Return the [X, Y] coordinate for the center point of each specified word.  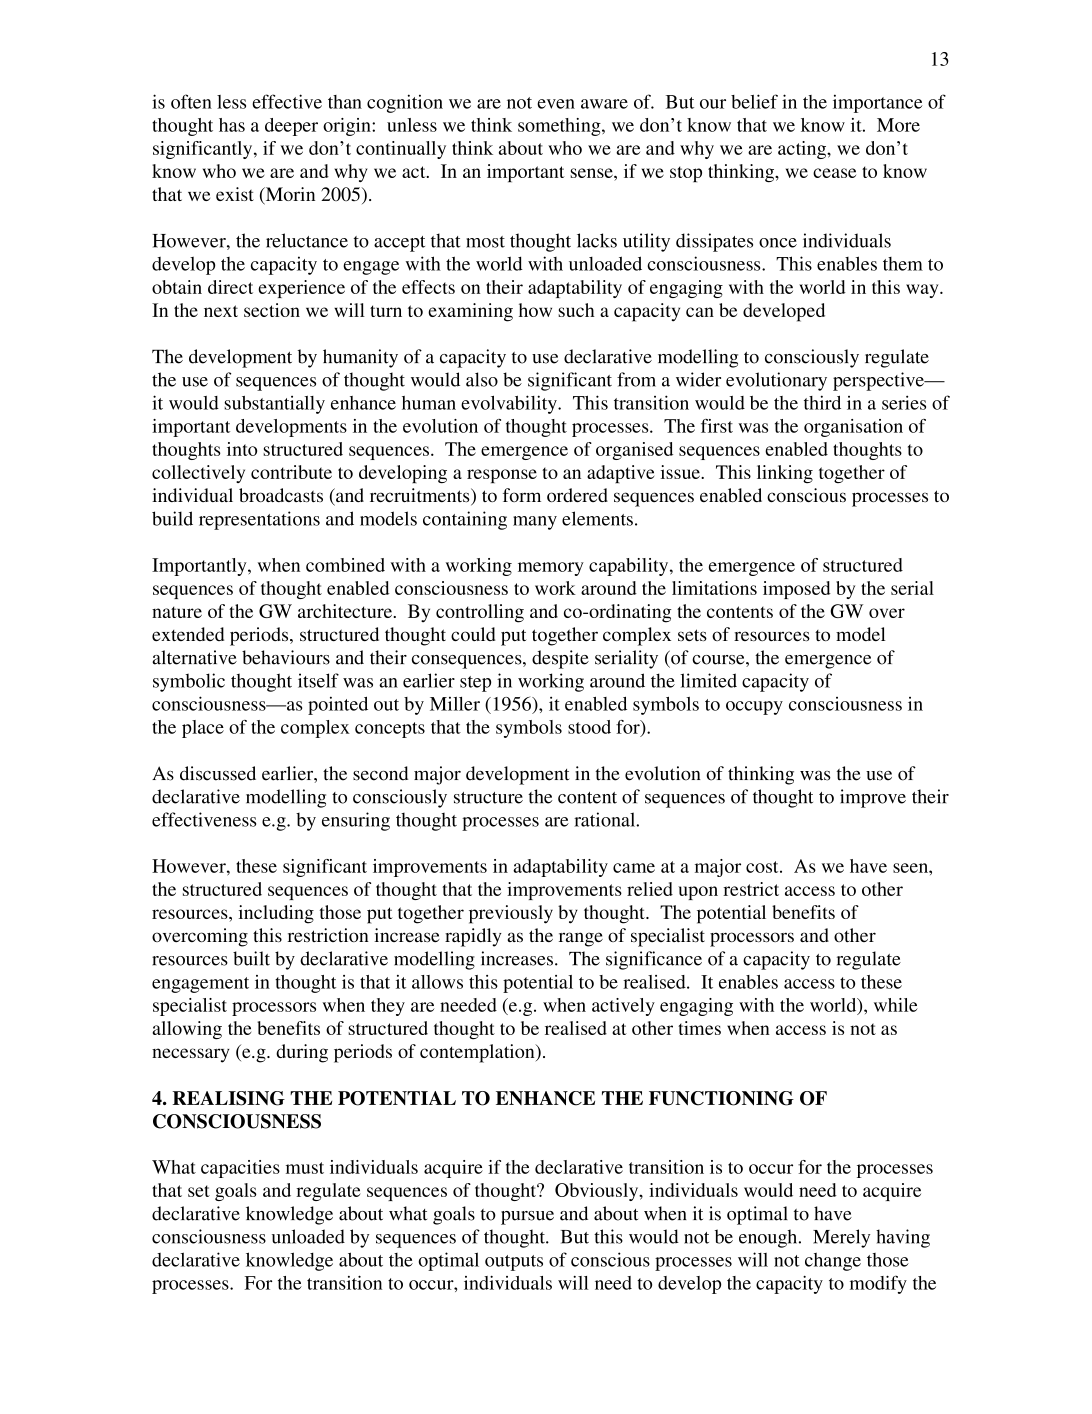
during [302, 1053]
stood [589, 727]
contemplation [478, 1053]
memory [551, 569]
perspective [879, 381]
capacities [240, 1169]
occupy [754, 708]
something [560, 127]
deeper [291, 127]
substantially [274, 405]
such [576, 310]
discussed [218, 773]
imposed [797, 590]
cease [834, 173]
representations [259, 520]
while [896, 1005]
